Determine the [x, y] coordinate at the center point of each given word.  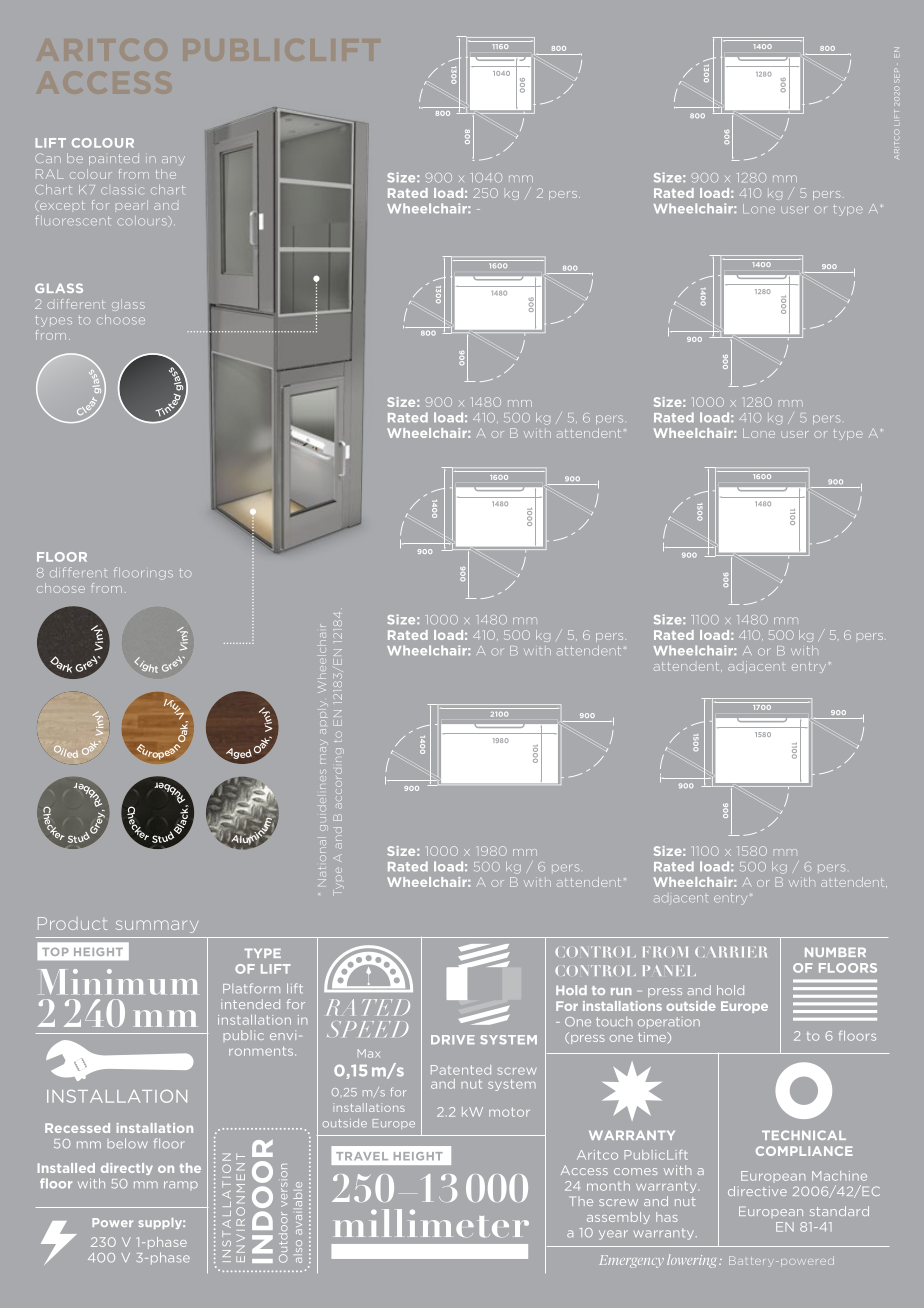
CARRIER [731, 952]
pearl [132, 205]
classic [122, 191]
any [173, 160]
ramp [181, 1185]
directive [757, 1191]
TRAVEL [362, 1156]
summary [157, 926]
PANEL [669, 970]
